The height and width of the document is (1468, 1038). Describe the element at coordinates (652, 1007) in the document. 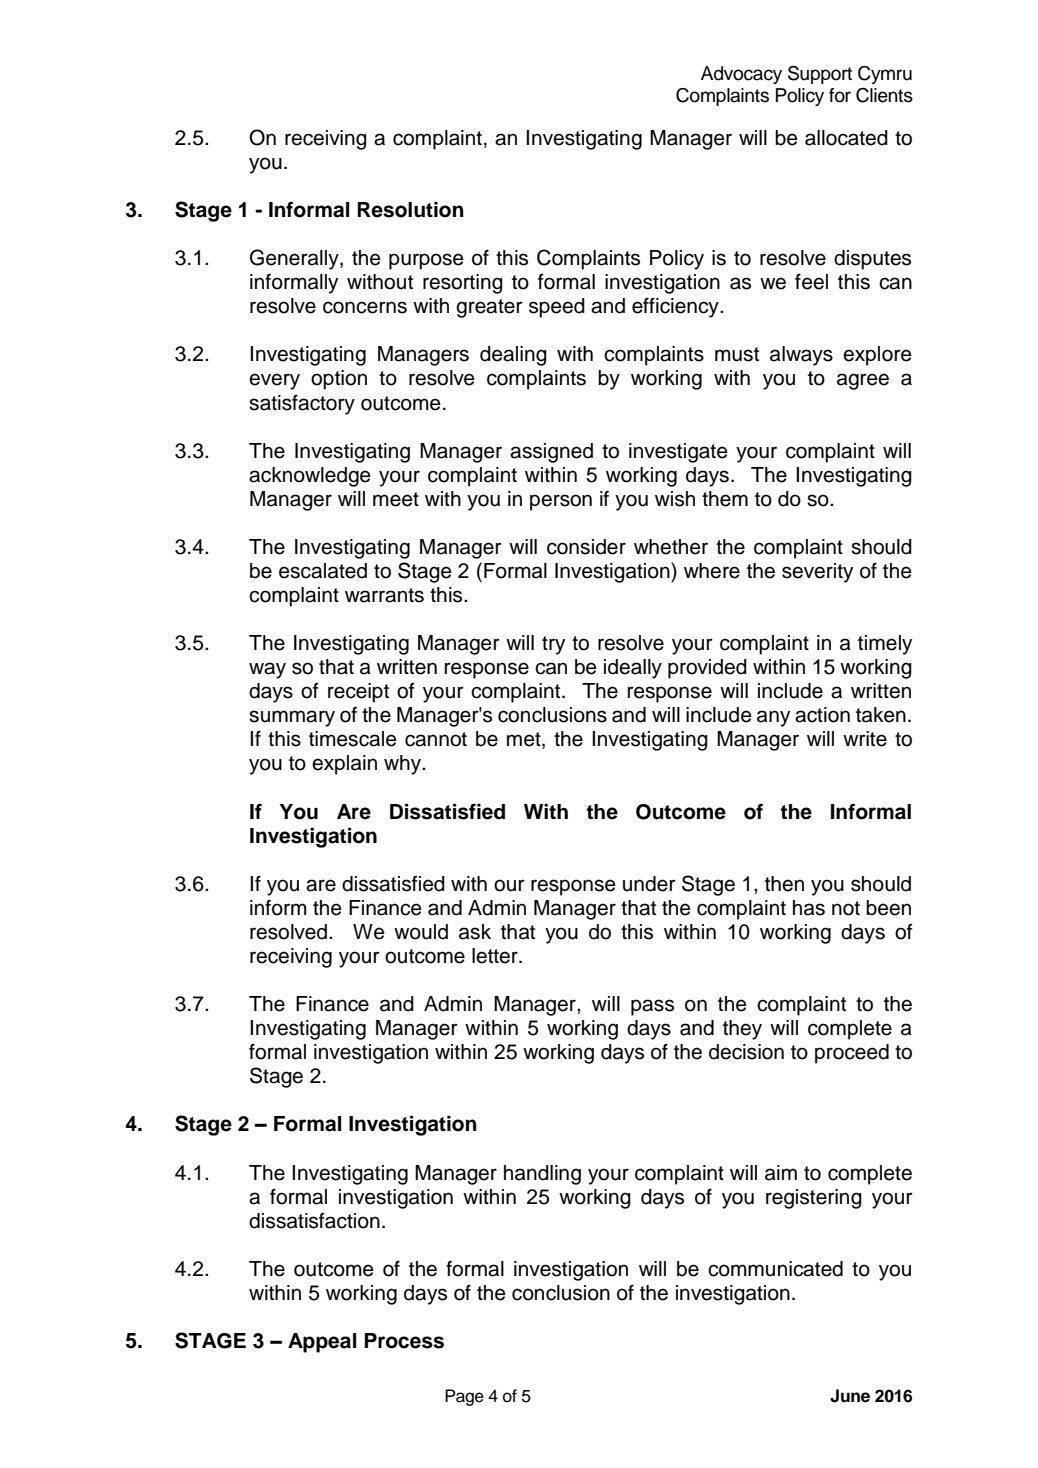

I see `pass` at that location.
